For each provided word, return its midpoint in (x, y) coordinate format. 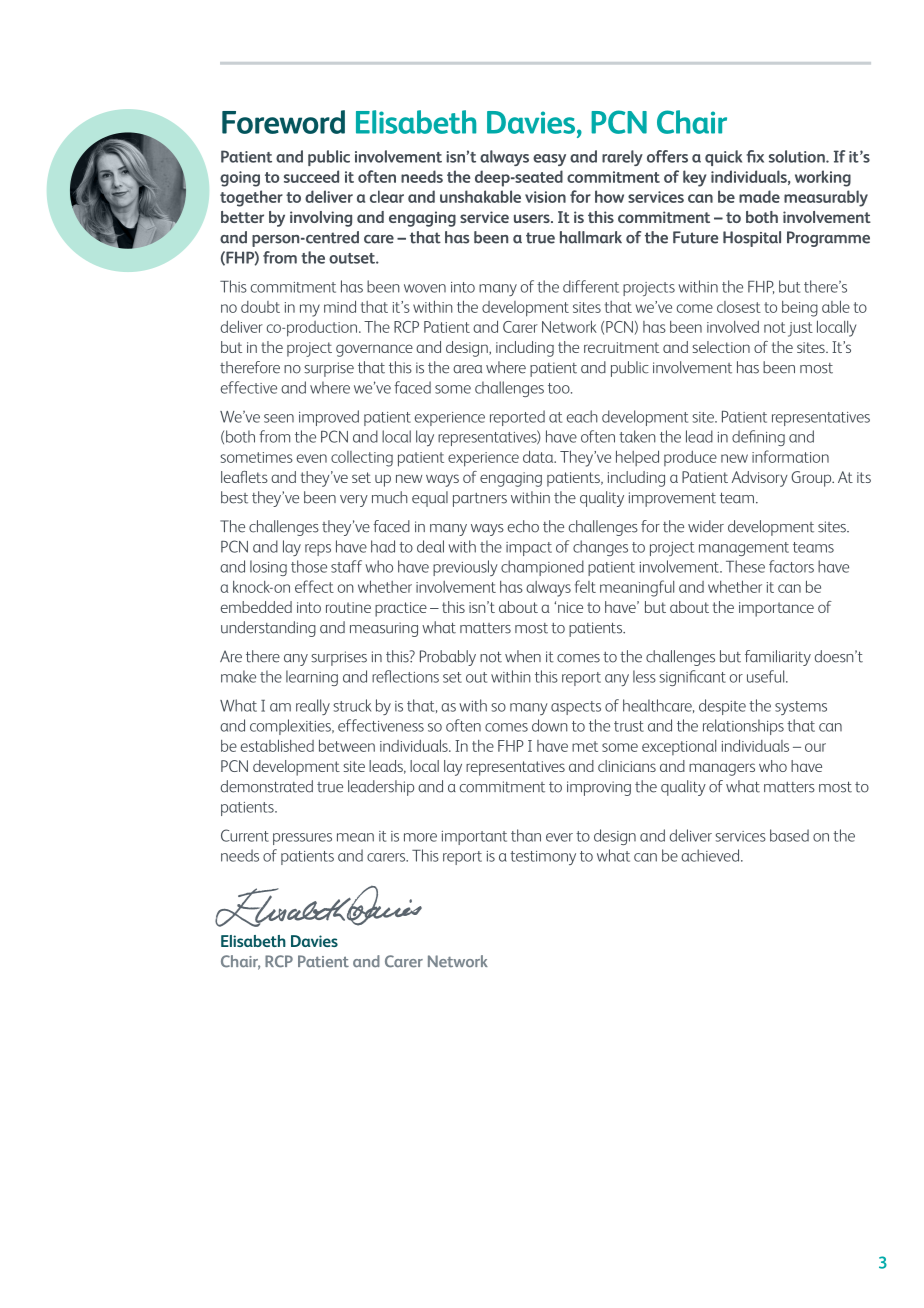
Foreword (283, 122)
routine (348, 607)
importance (776, 609)
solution (798, 156)
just (800, 329)
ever (559, 837)
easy (549, 160)
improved (329, 418)
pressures (302, 839)
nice (570, 607)
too (560, 388)
